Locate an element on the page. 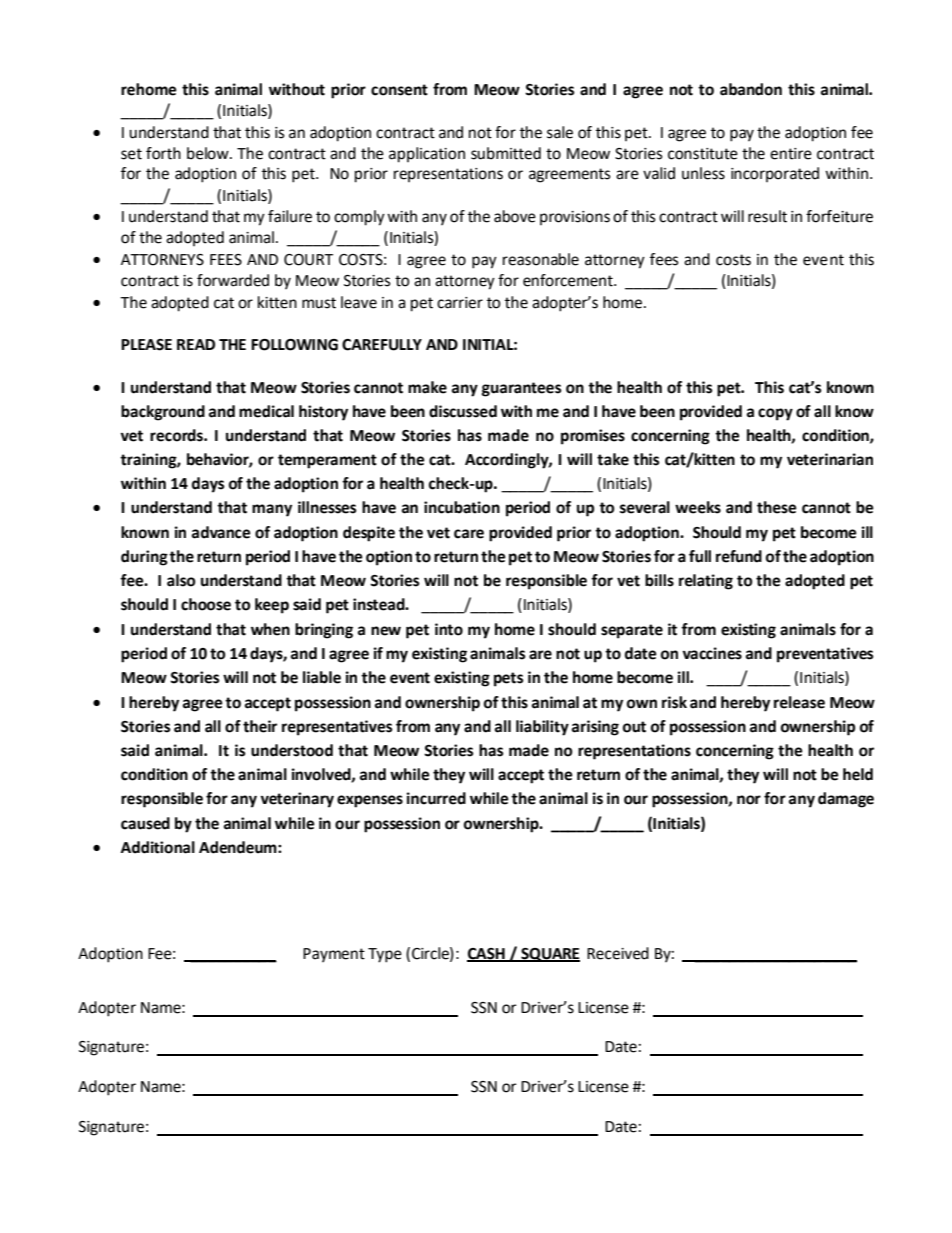  abandon is located at coordinates (751, 89).
